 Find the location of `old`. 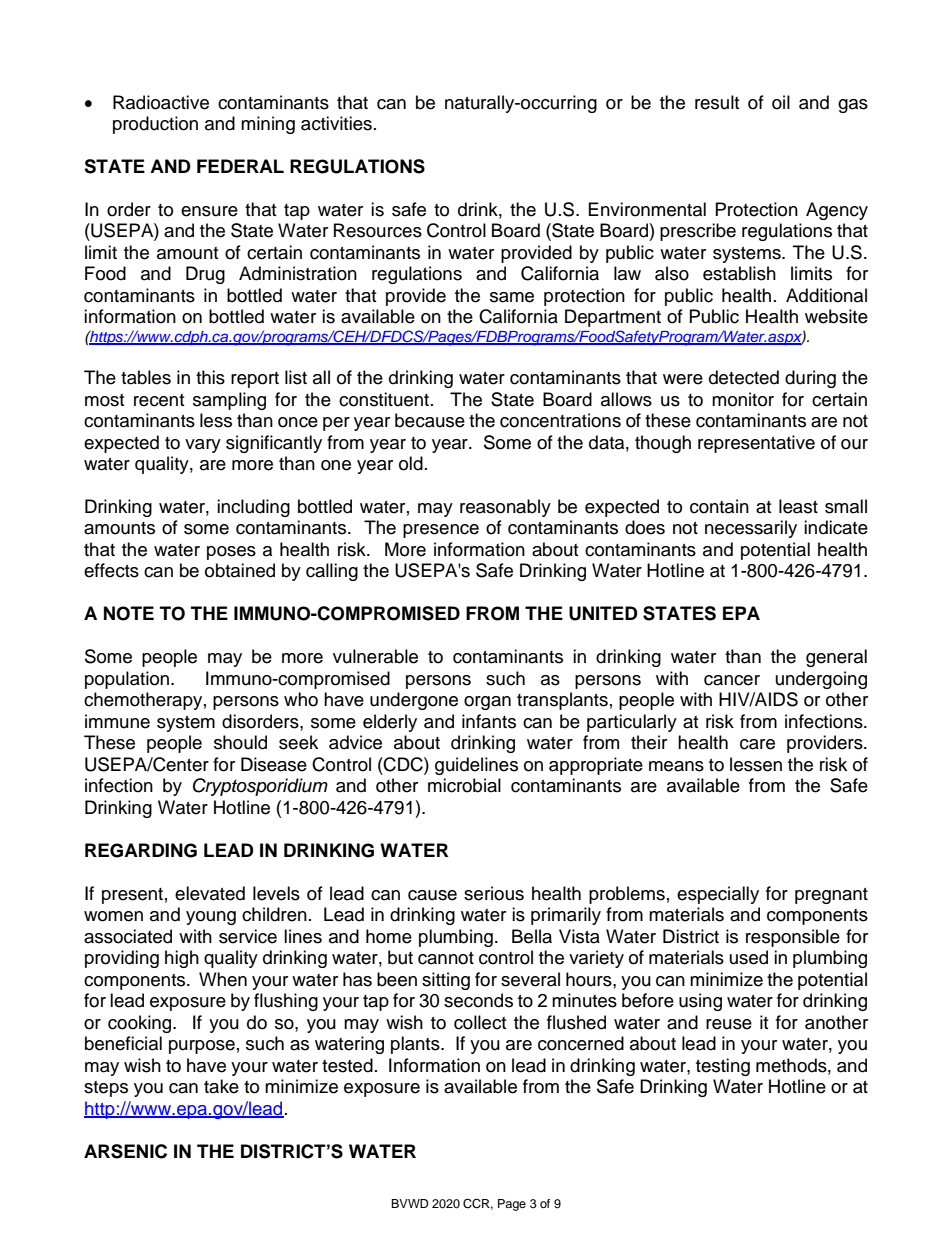

old is located at coordinates (411, 463).
